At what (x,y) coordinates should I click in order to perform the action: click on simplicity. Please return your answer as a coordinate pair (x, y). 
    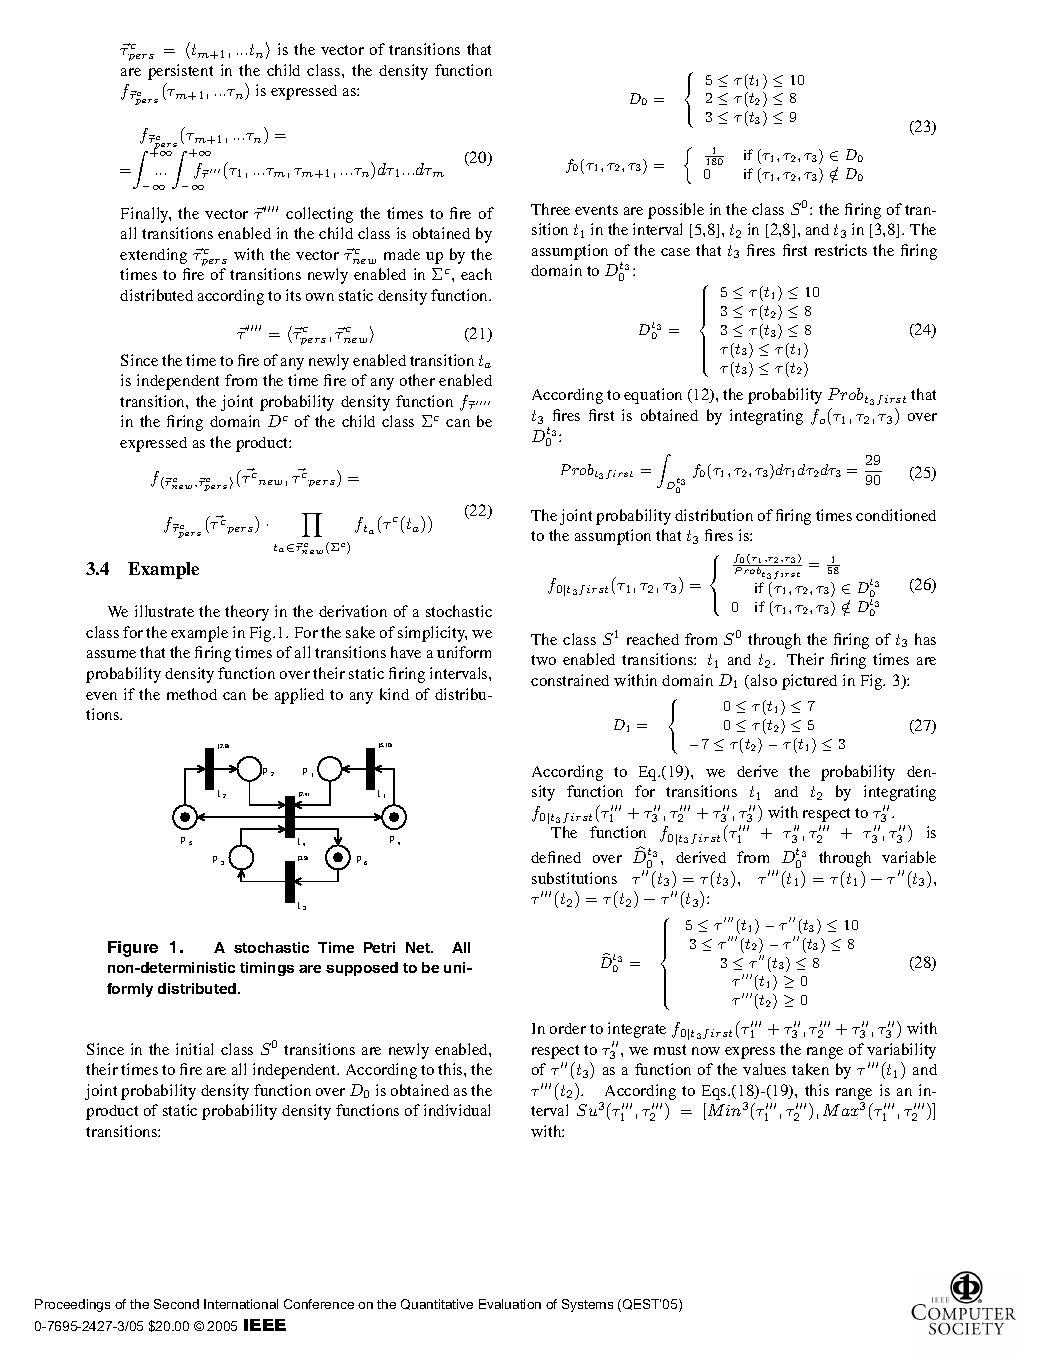
    Looking at the image, I should click on (432, 634).
